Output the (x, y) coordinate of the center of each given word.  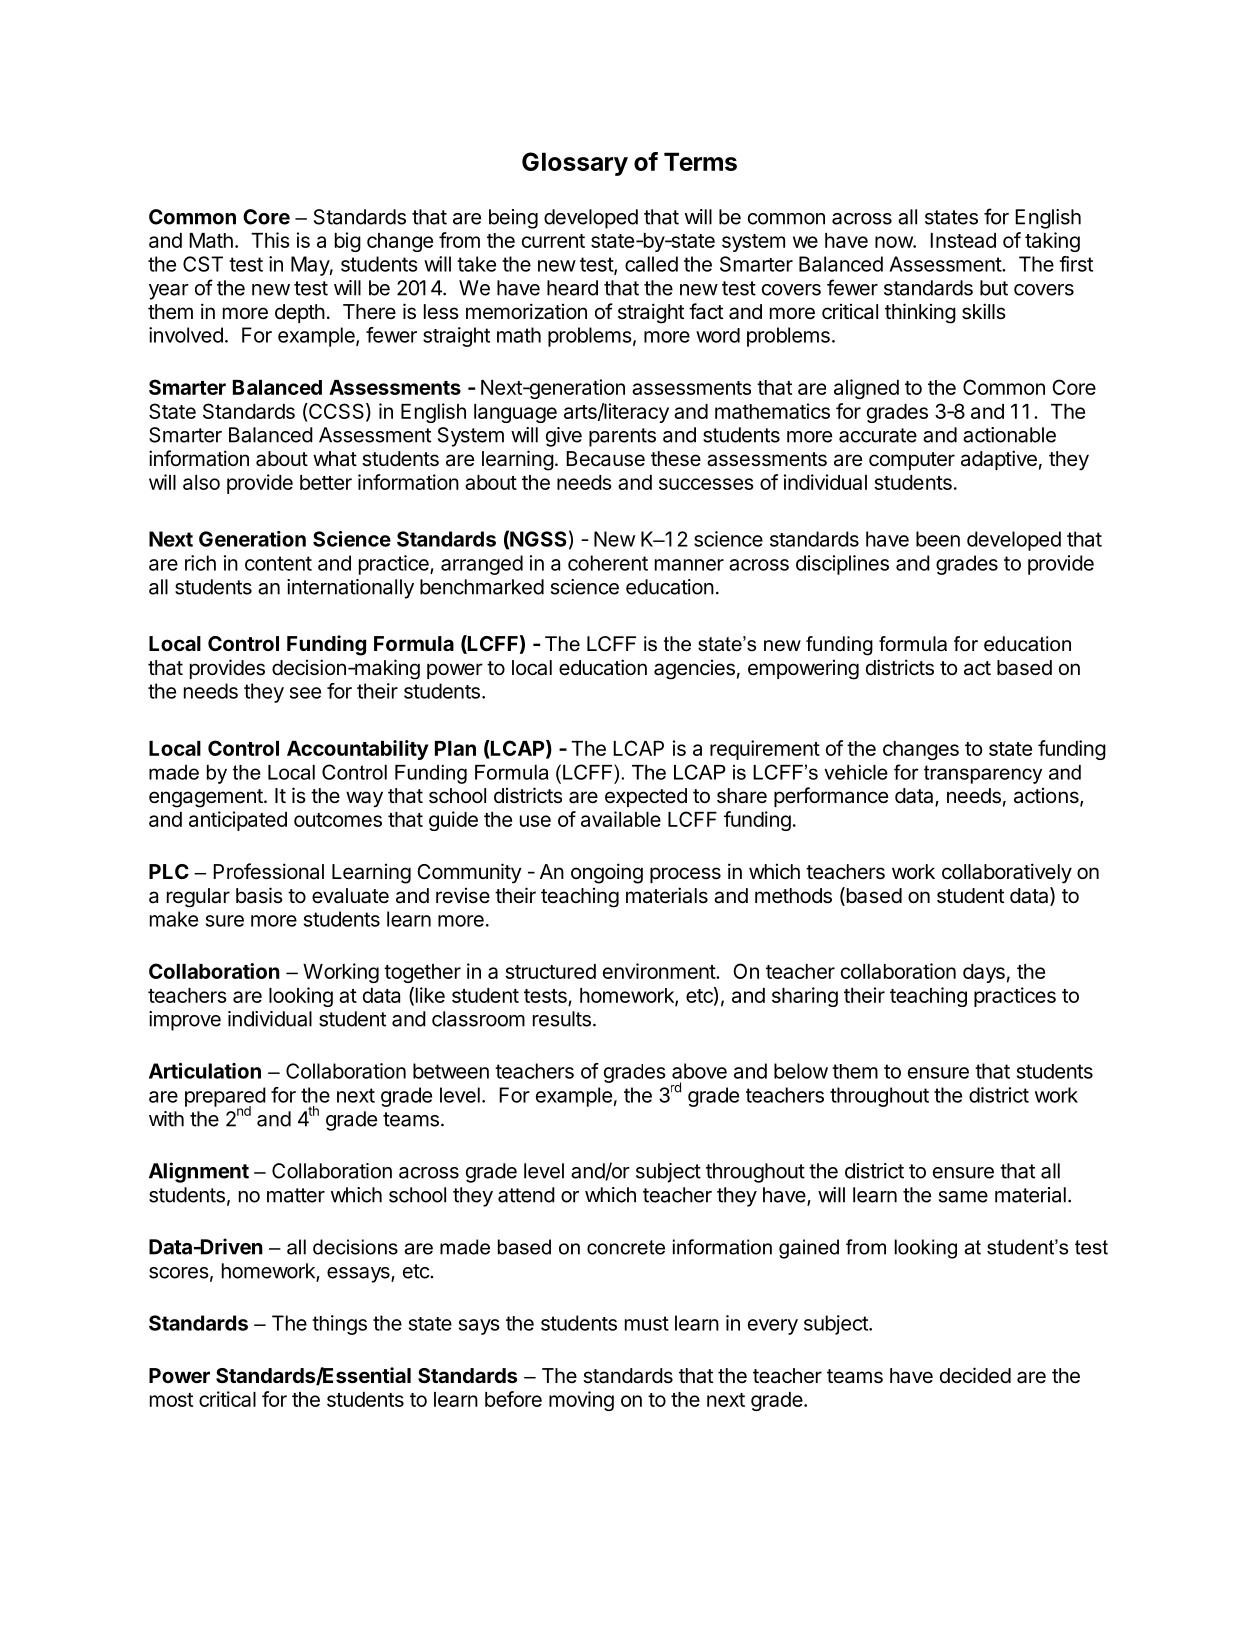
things (339, 1325)
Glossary (575, 164)
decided (975, 1375)
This (270, 240)
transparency (983, 774)
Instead (963, 240)
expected (646, 797)
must (647, 1323)
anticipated (238, 821)
